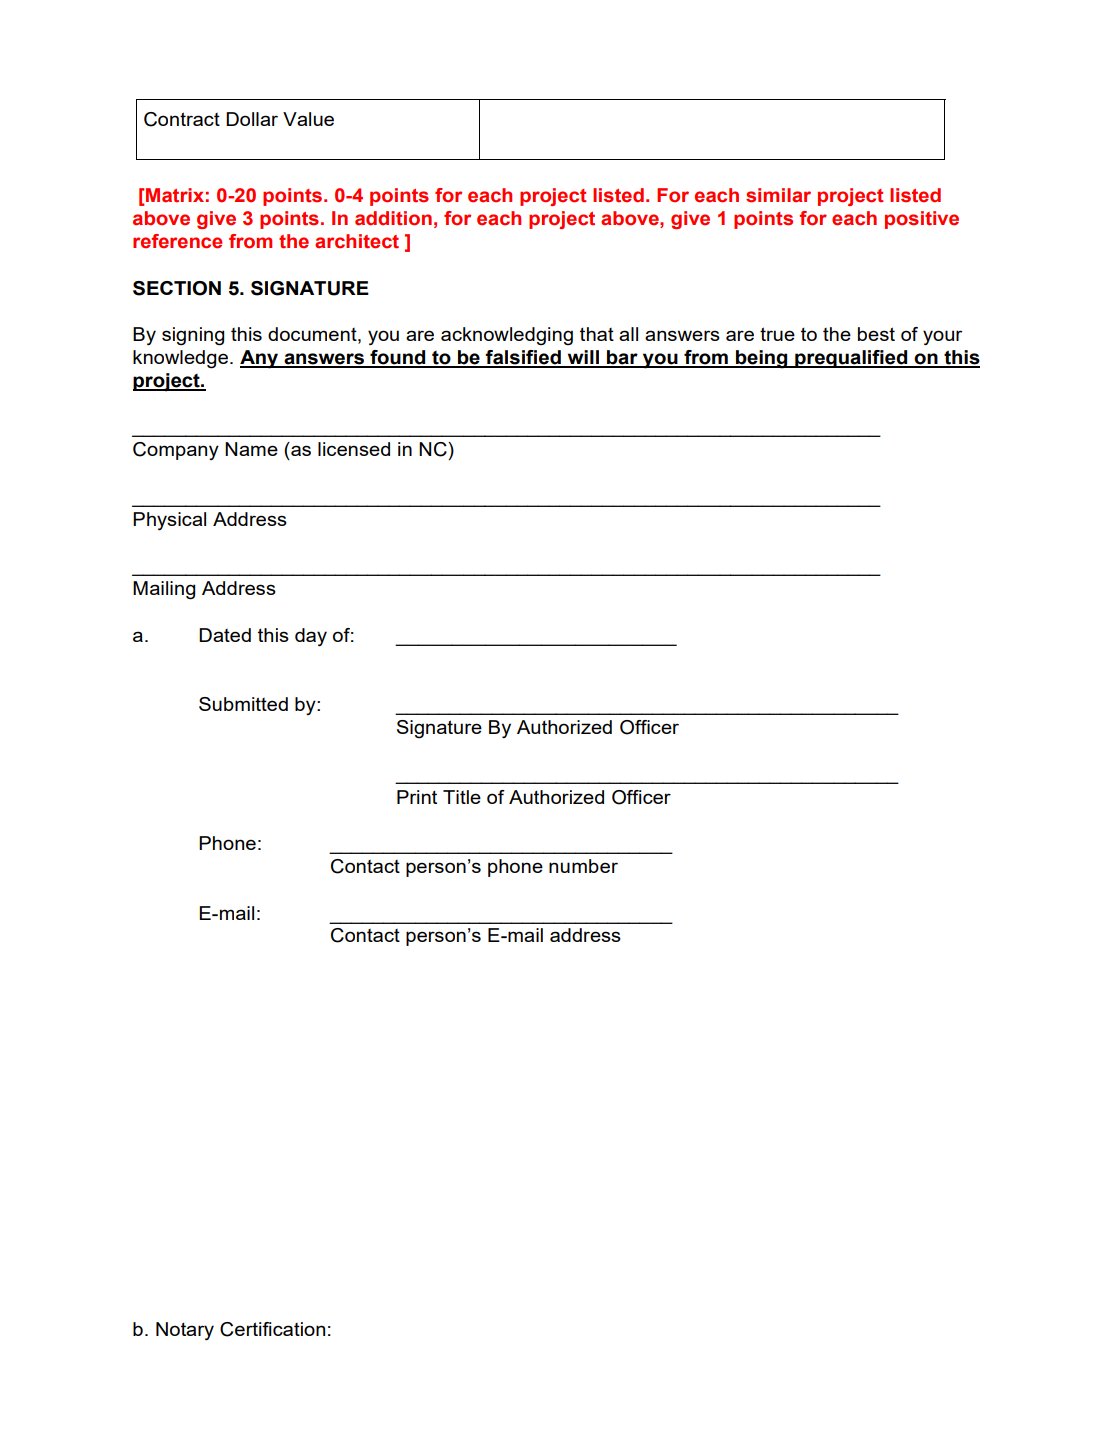 This screenshot has width=1120, height=1450. Describe the element at coordinates (272, 1329) in the screenshot. I see `Certification` at that location.
